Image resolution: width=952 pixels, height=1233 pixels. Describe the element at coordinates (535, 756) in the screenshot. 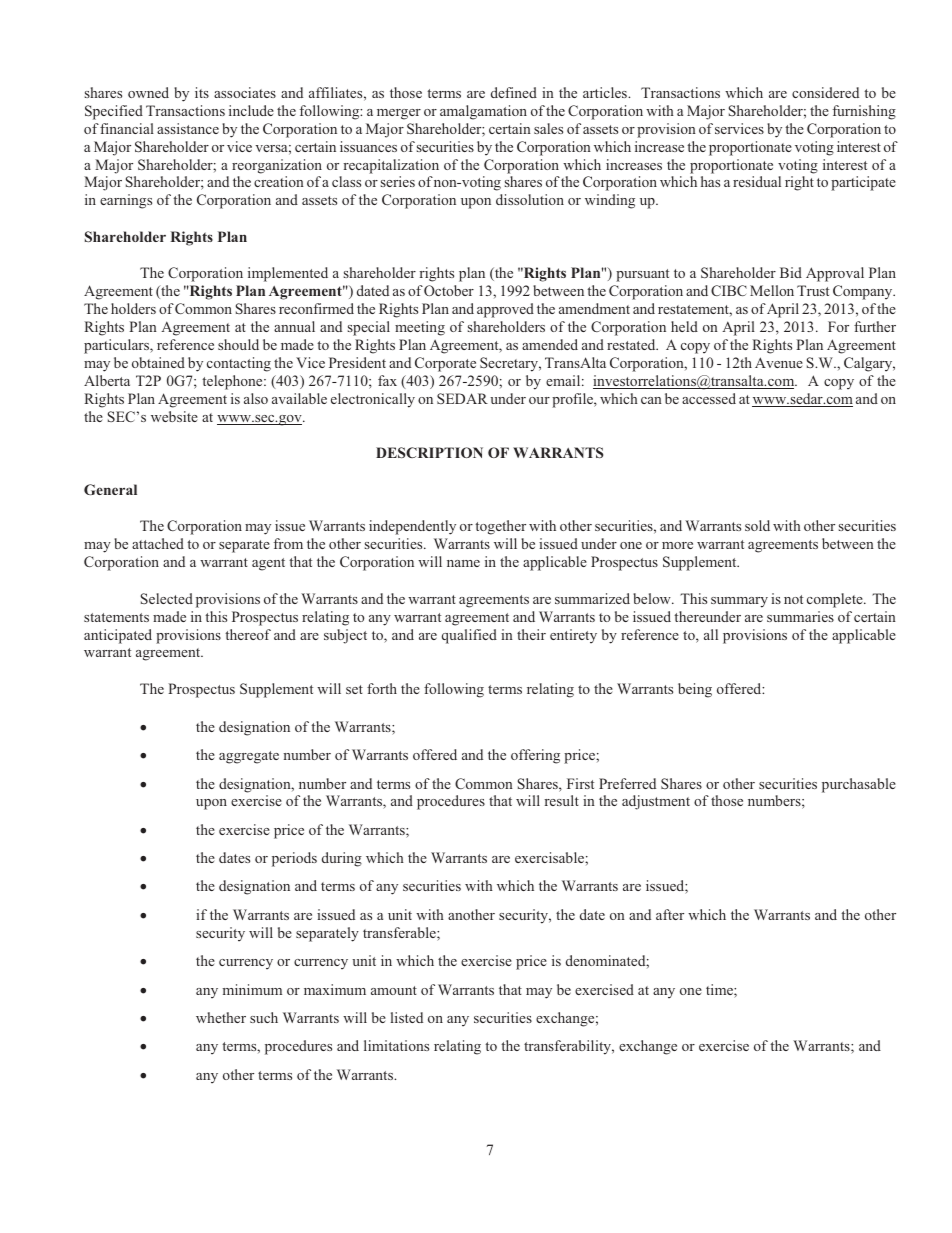

I see `offering` at that location.
